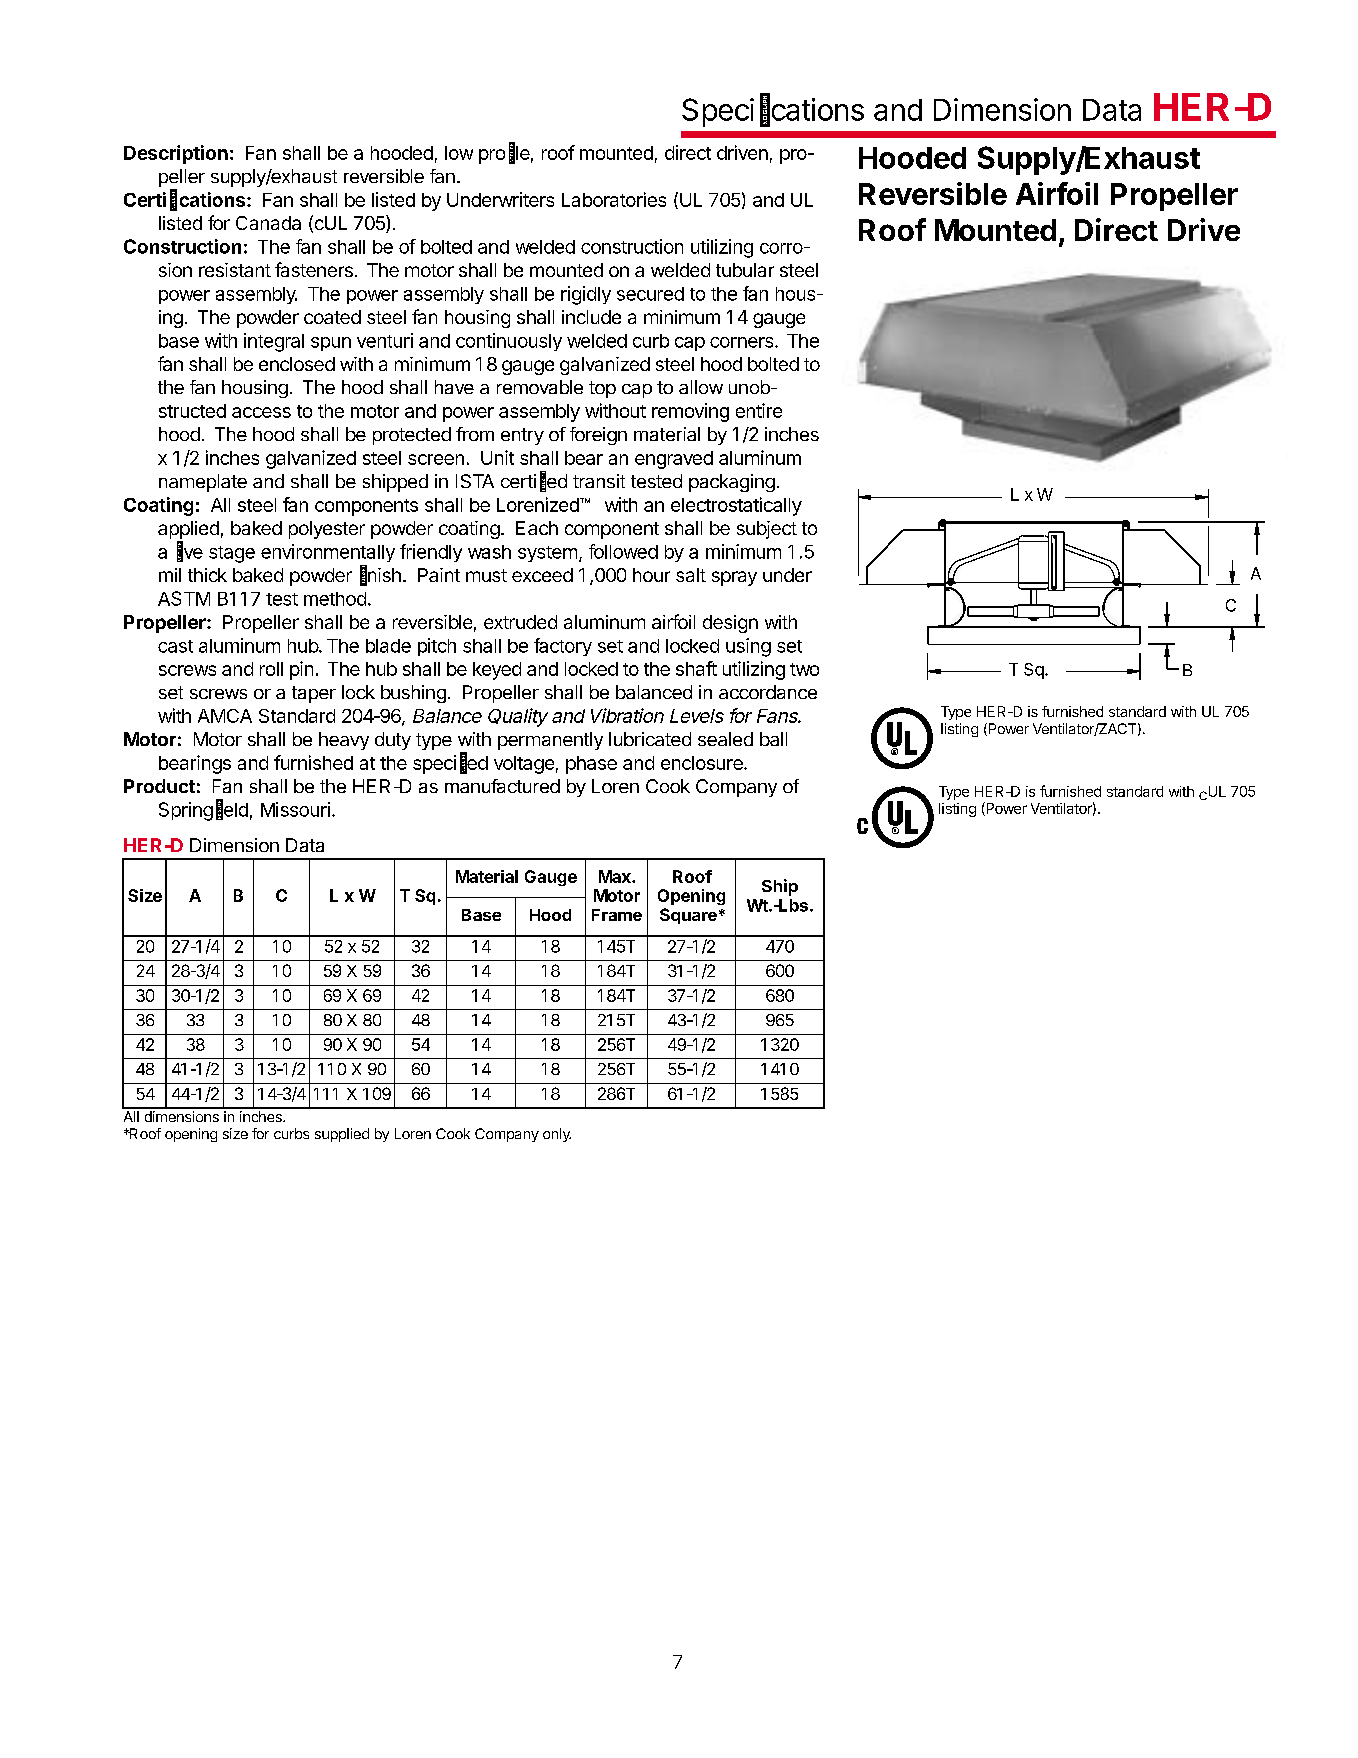 This document has width=1358, height=1758. I want to click on packaging, so click(732, 483).
